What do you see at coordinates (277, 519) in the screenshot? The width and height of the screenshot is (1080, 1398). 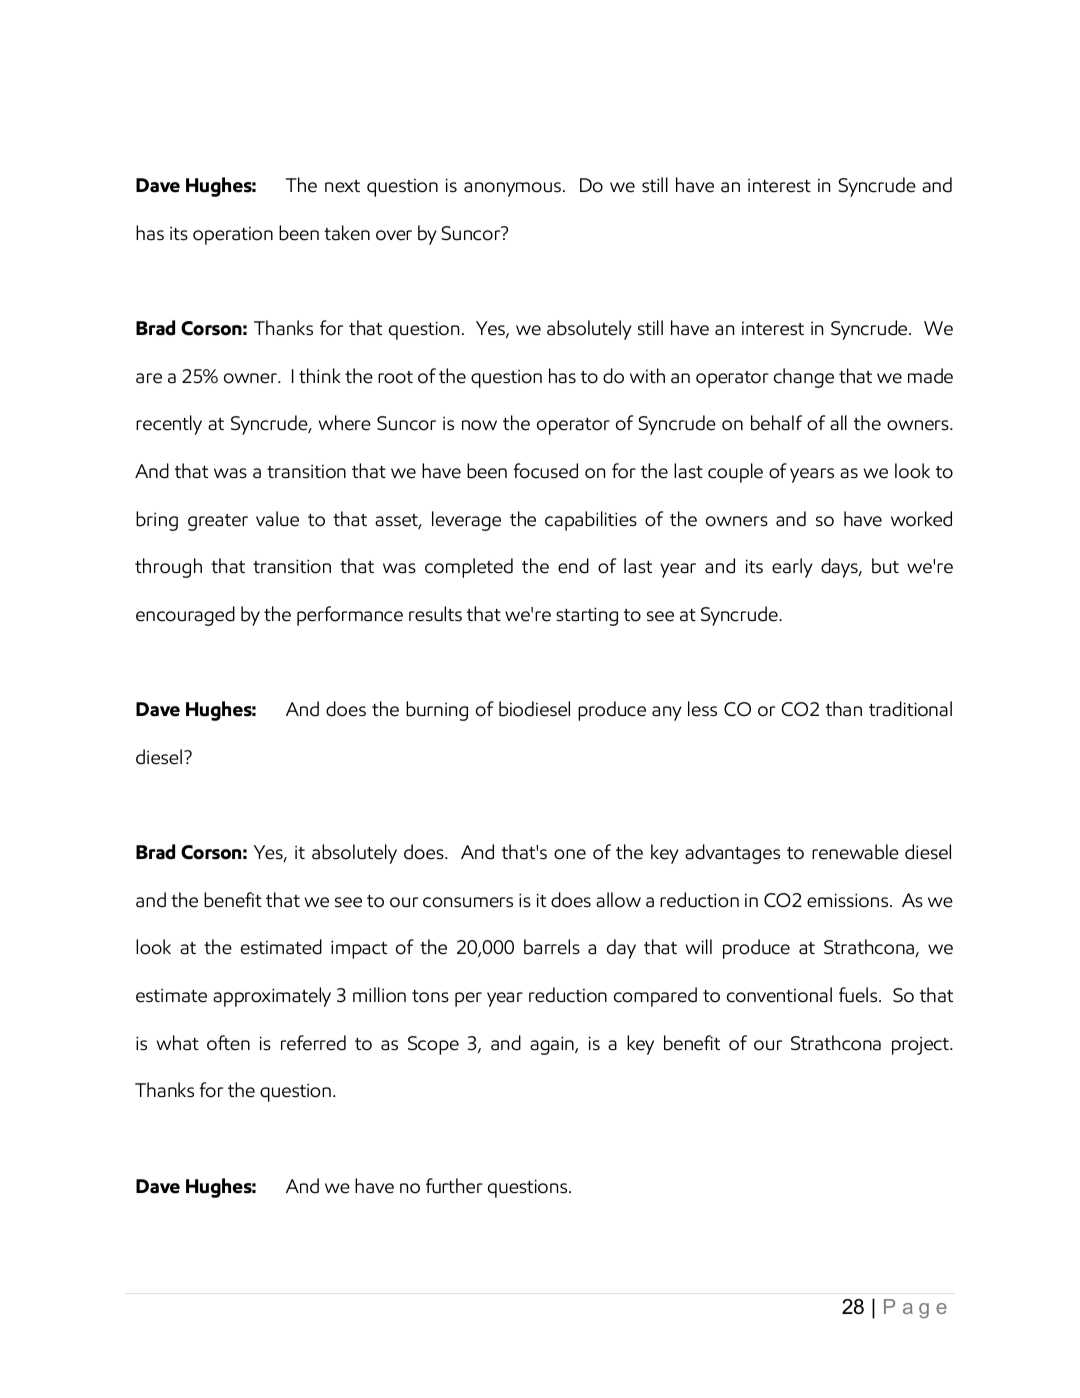 I see `value` at bounding box center [277, 519].
